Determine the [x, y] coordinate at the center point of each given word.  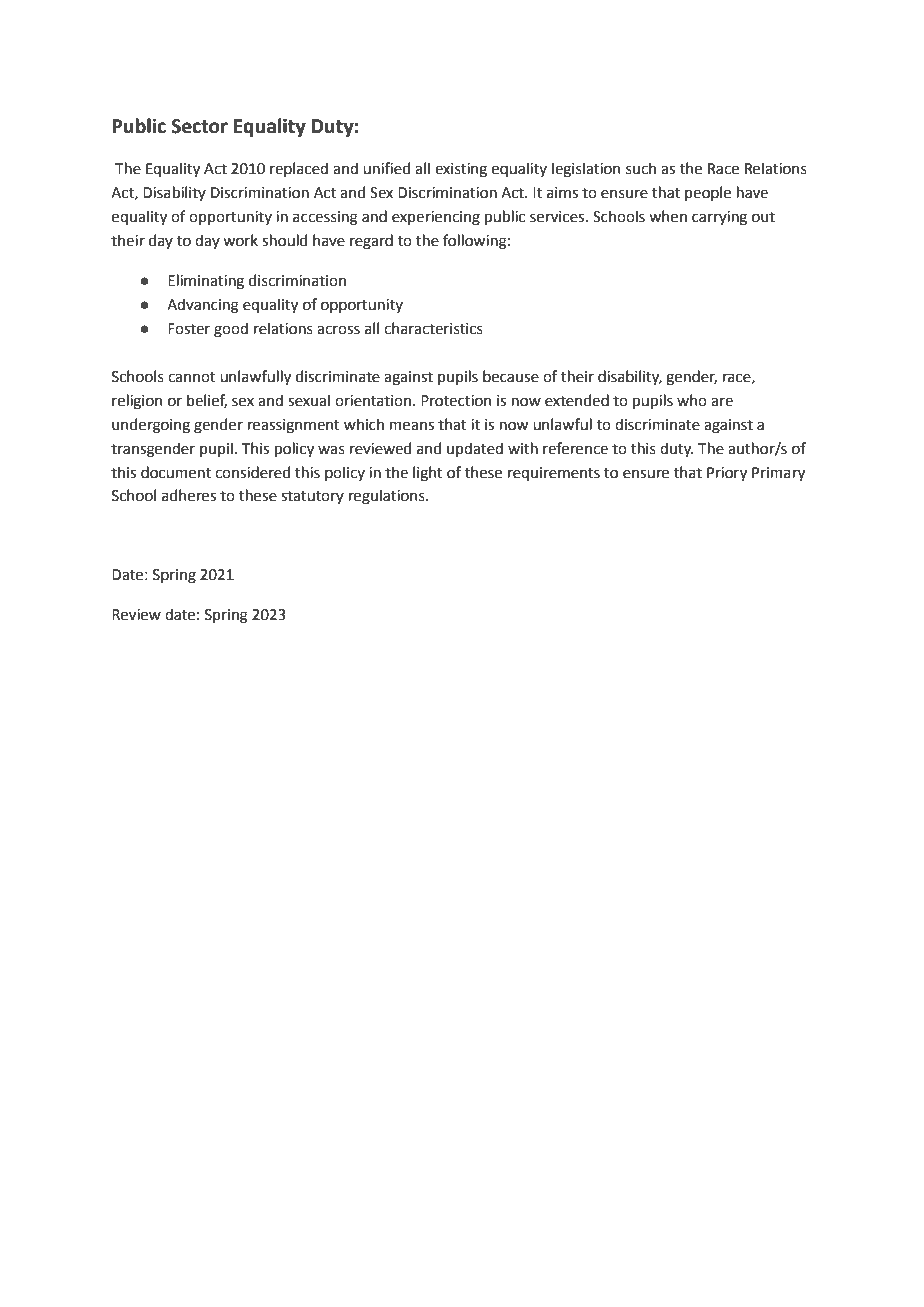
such [641, 168]
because [511, 376]
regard [371, 242]
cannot [192, 377]
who [692, 400]
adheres [189, 495]
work [240, 240]
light [428, 474]
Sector [199, 126]
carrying [719, 218]
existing [461, 170]
